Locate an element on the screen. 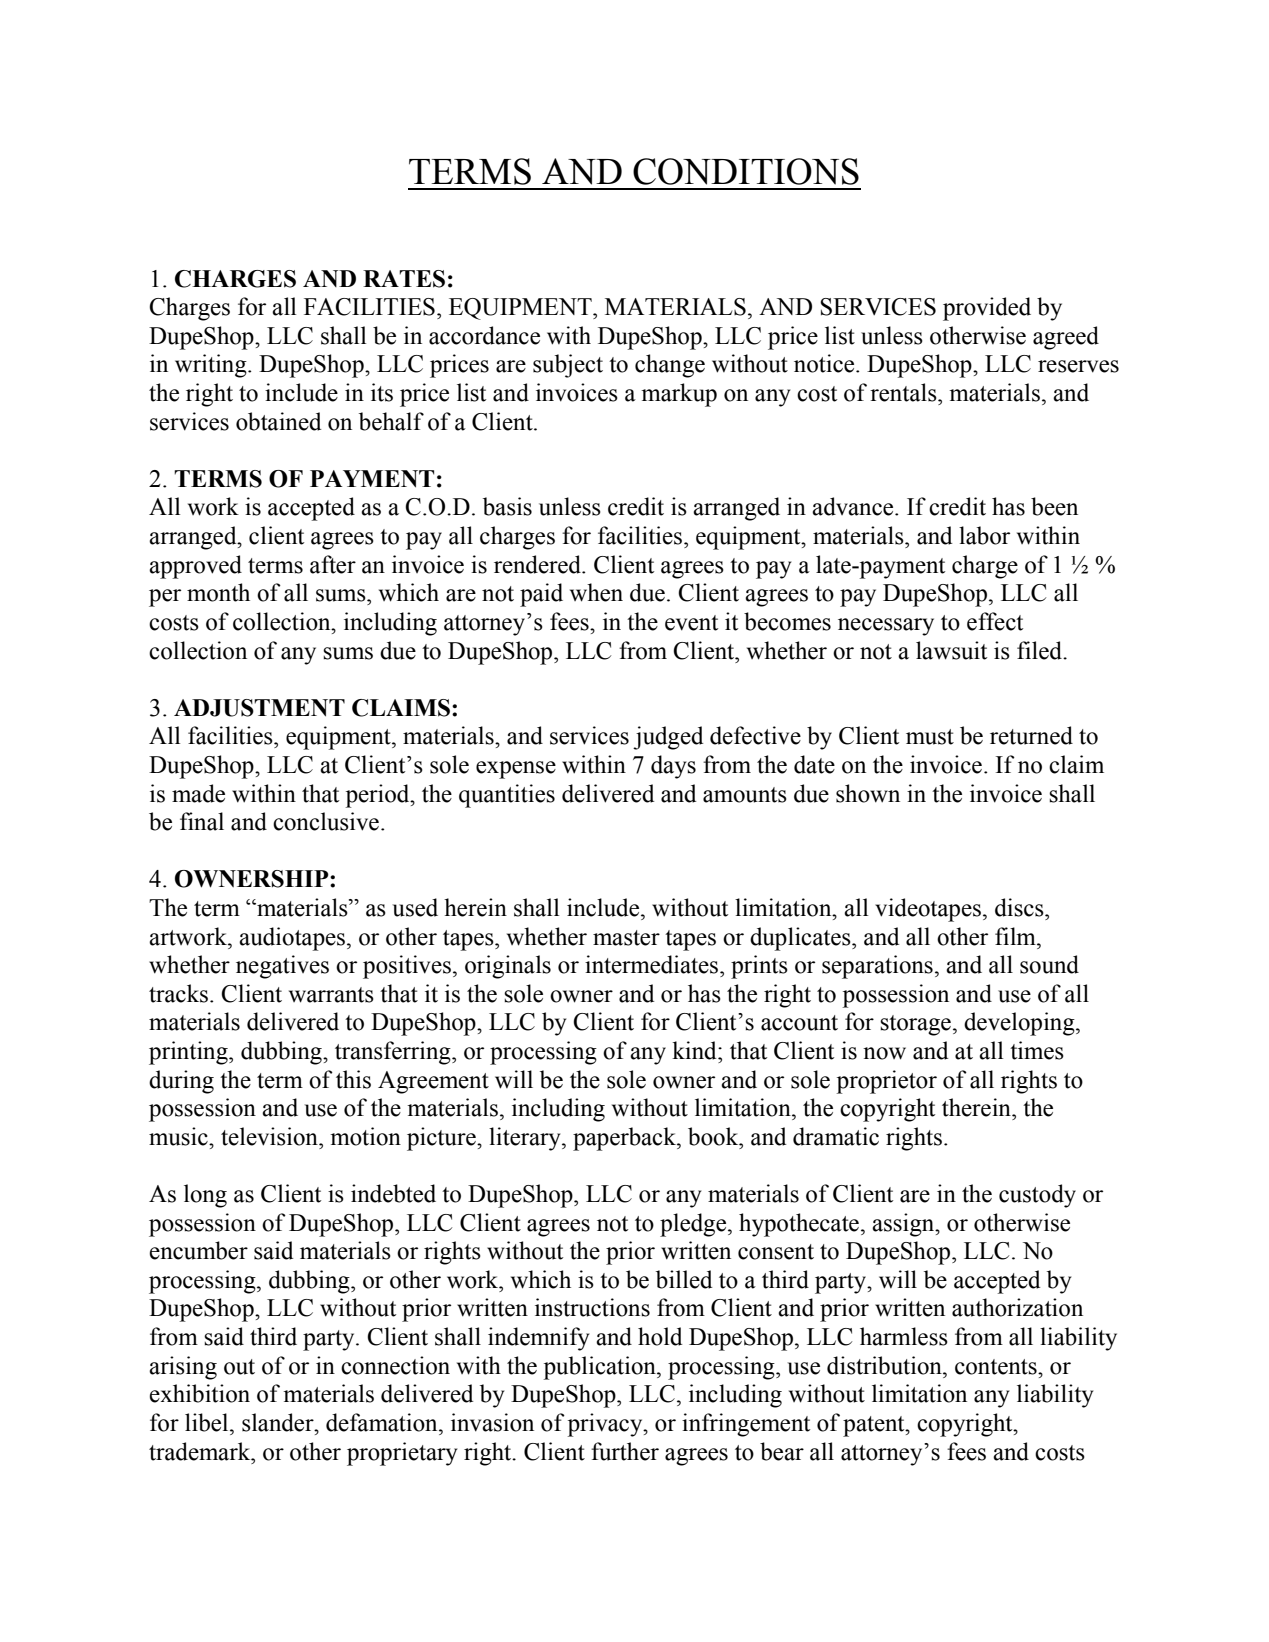 This screenshot has width=1269, height=1642. rentals is located at coordinates (904, 392).
